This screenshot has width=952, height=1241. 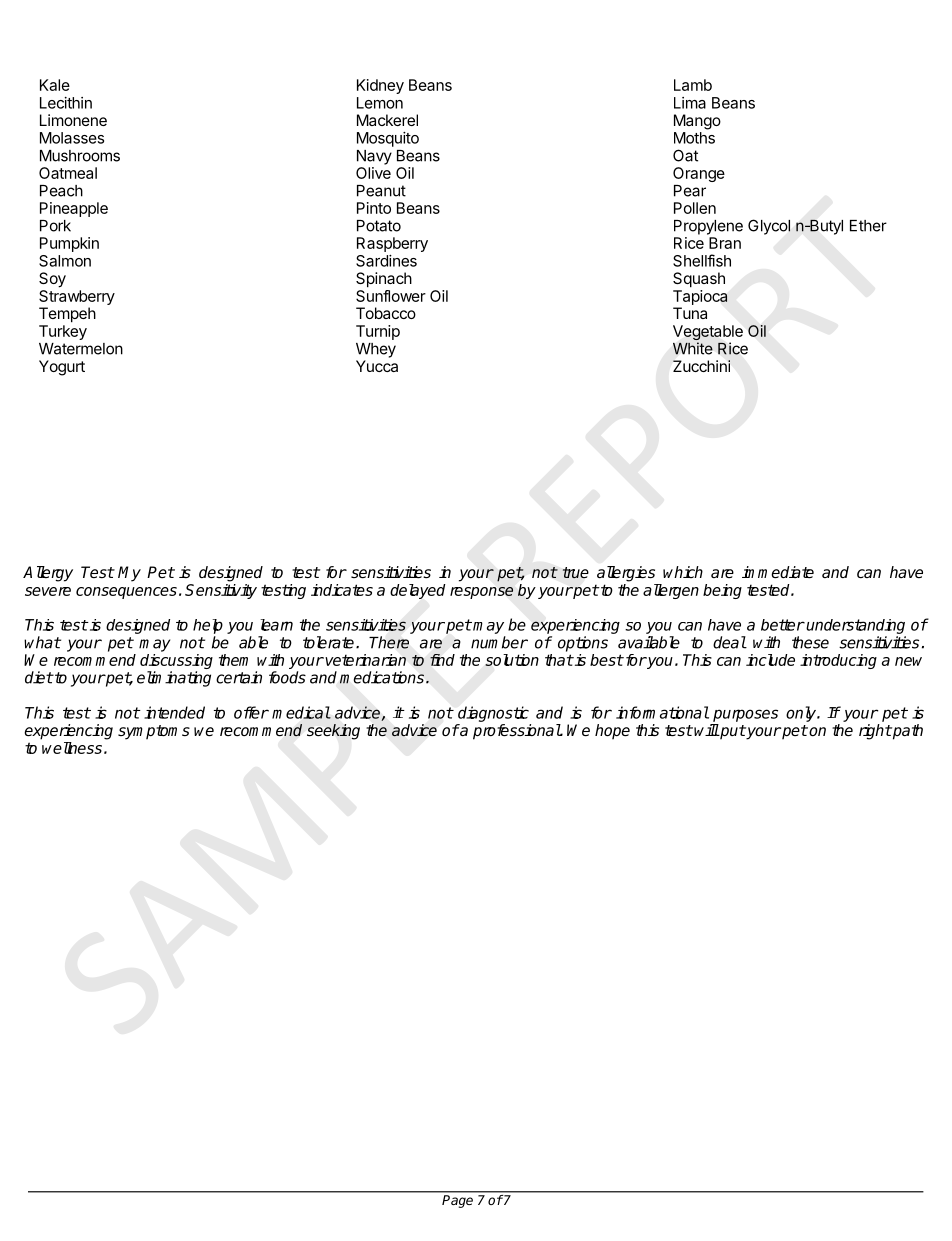 What do you see at coordinates (694, 138) in the screenshot?
I see `Moths` at bounding box center [694, 138].
